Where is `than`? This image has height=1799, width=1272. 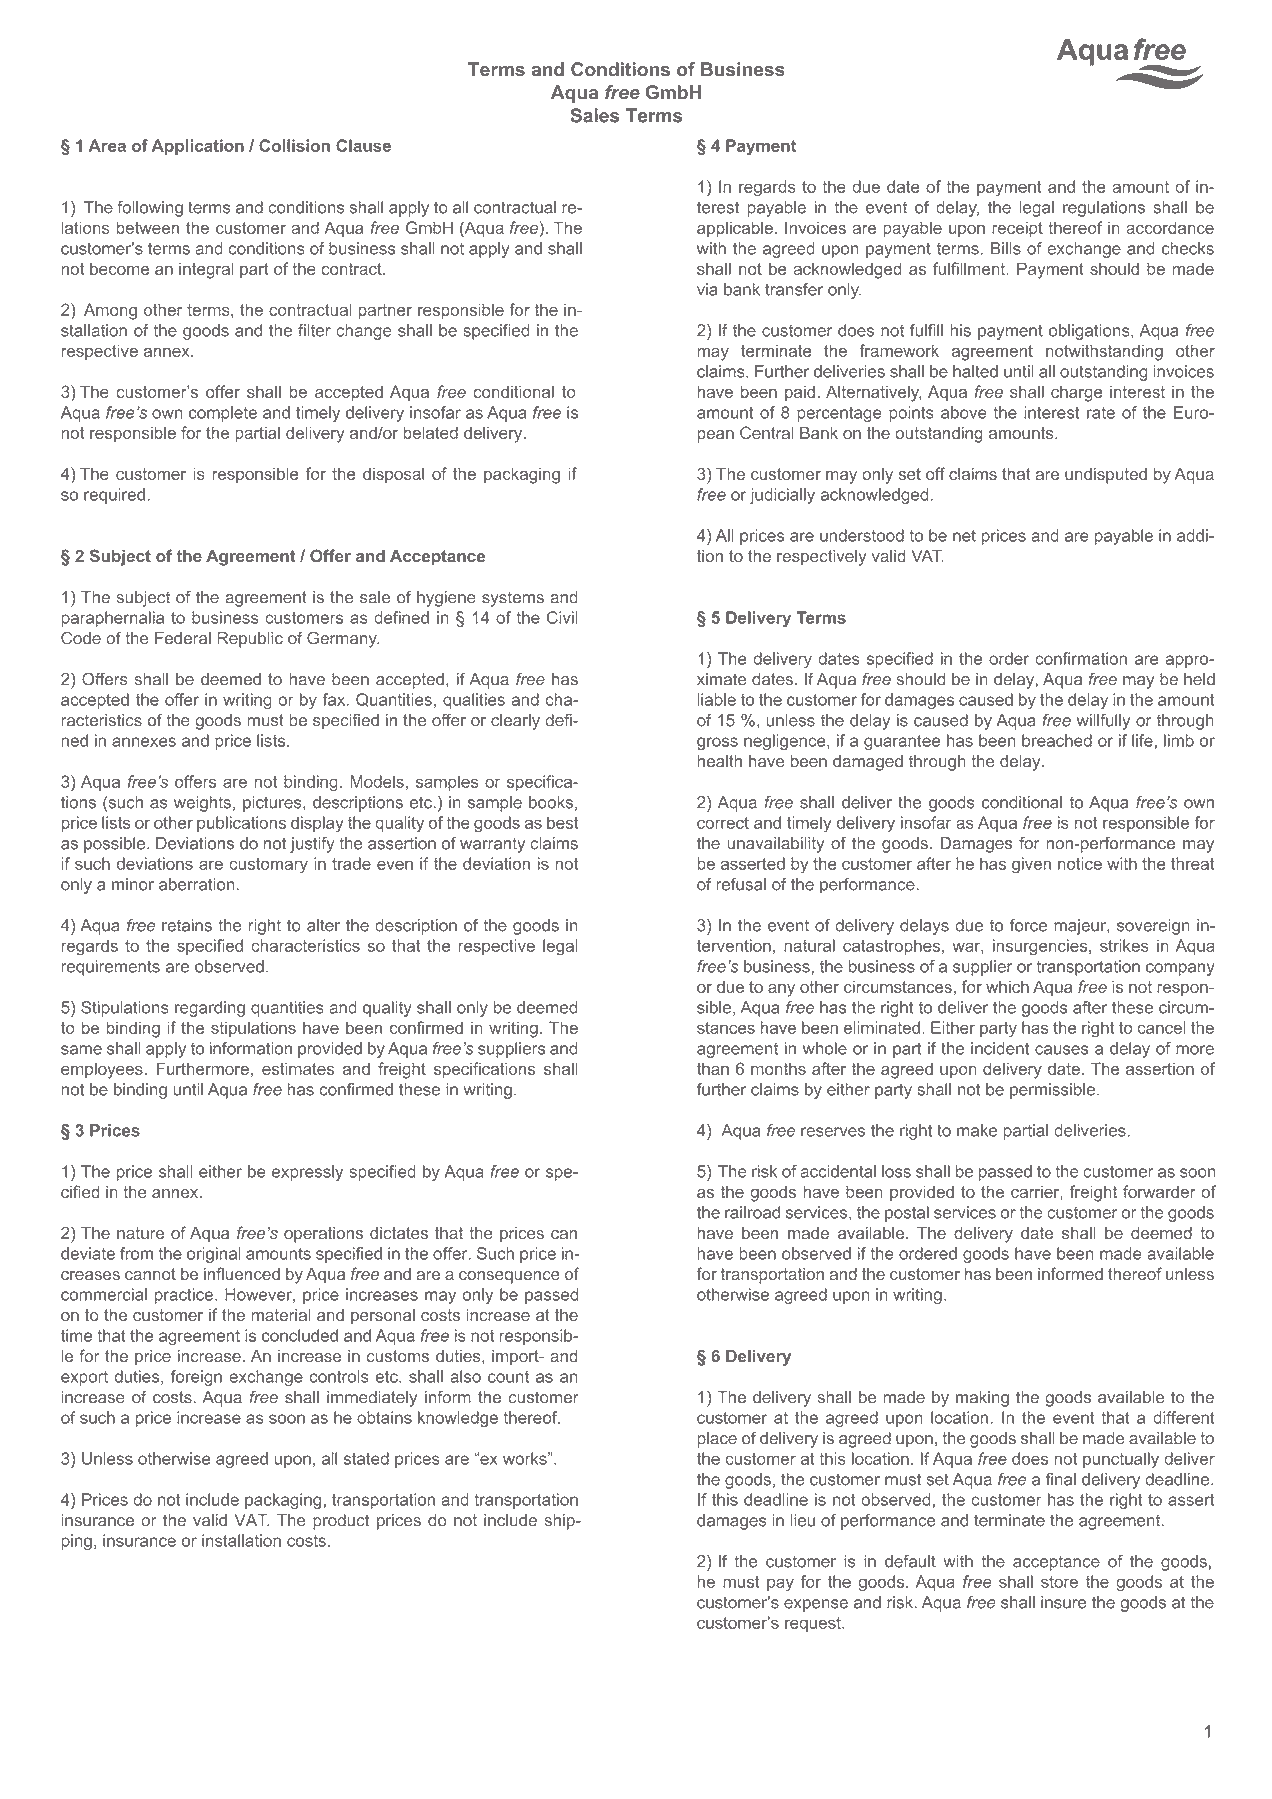 than is located at coordinates (713, 1068).
